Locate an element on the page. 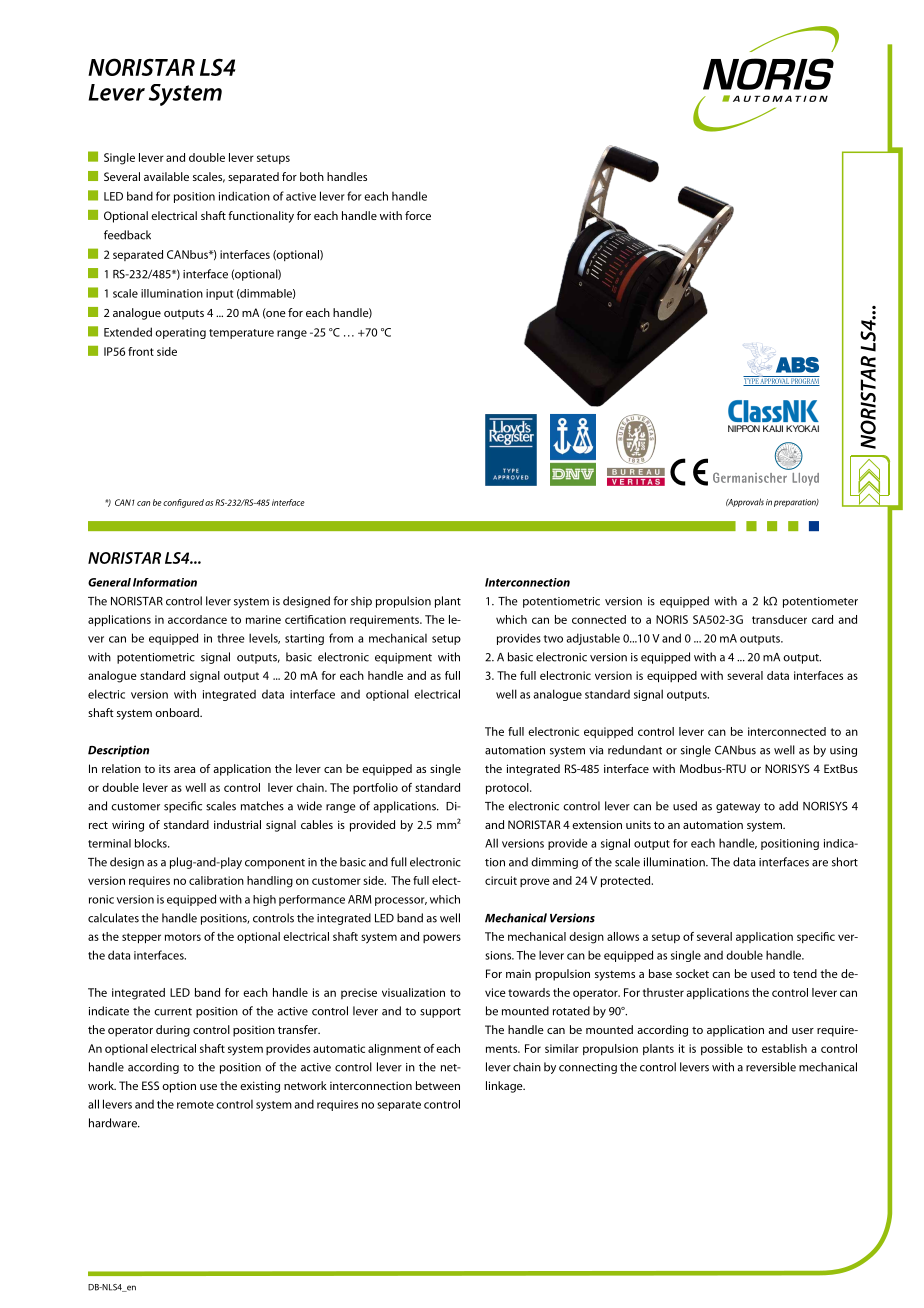  powers is located at coordinates (442, 938).
